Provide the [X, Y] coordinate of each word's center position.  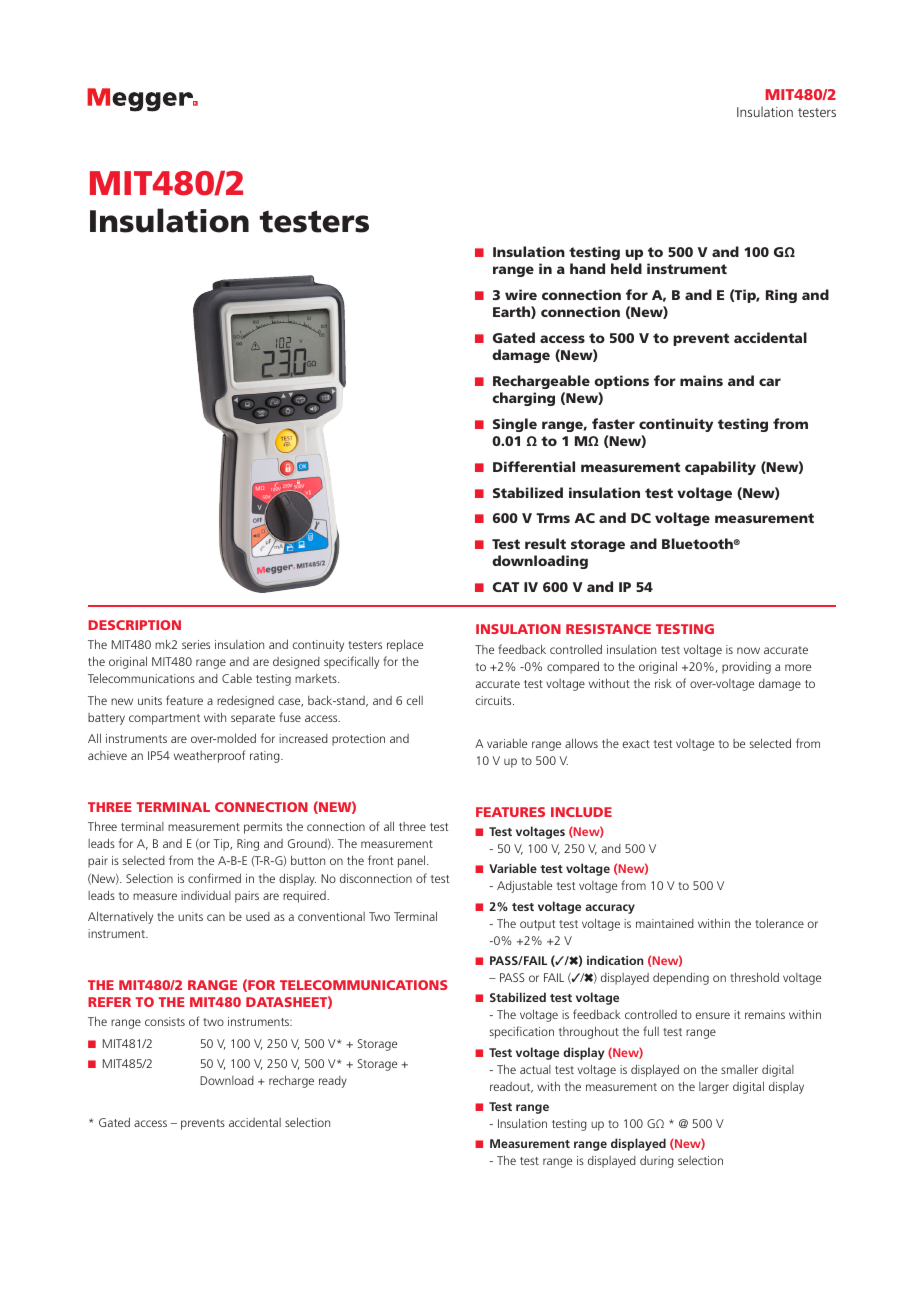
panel [413, 861]
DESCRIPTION [134, 625]
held [626, 268]
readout [511, 1087]
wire [521, 294]
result [545, 543]
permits [263, 828]
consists [165, 1021]
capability [720, 468]
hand [587, 268]
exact [636, 744]
